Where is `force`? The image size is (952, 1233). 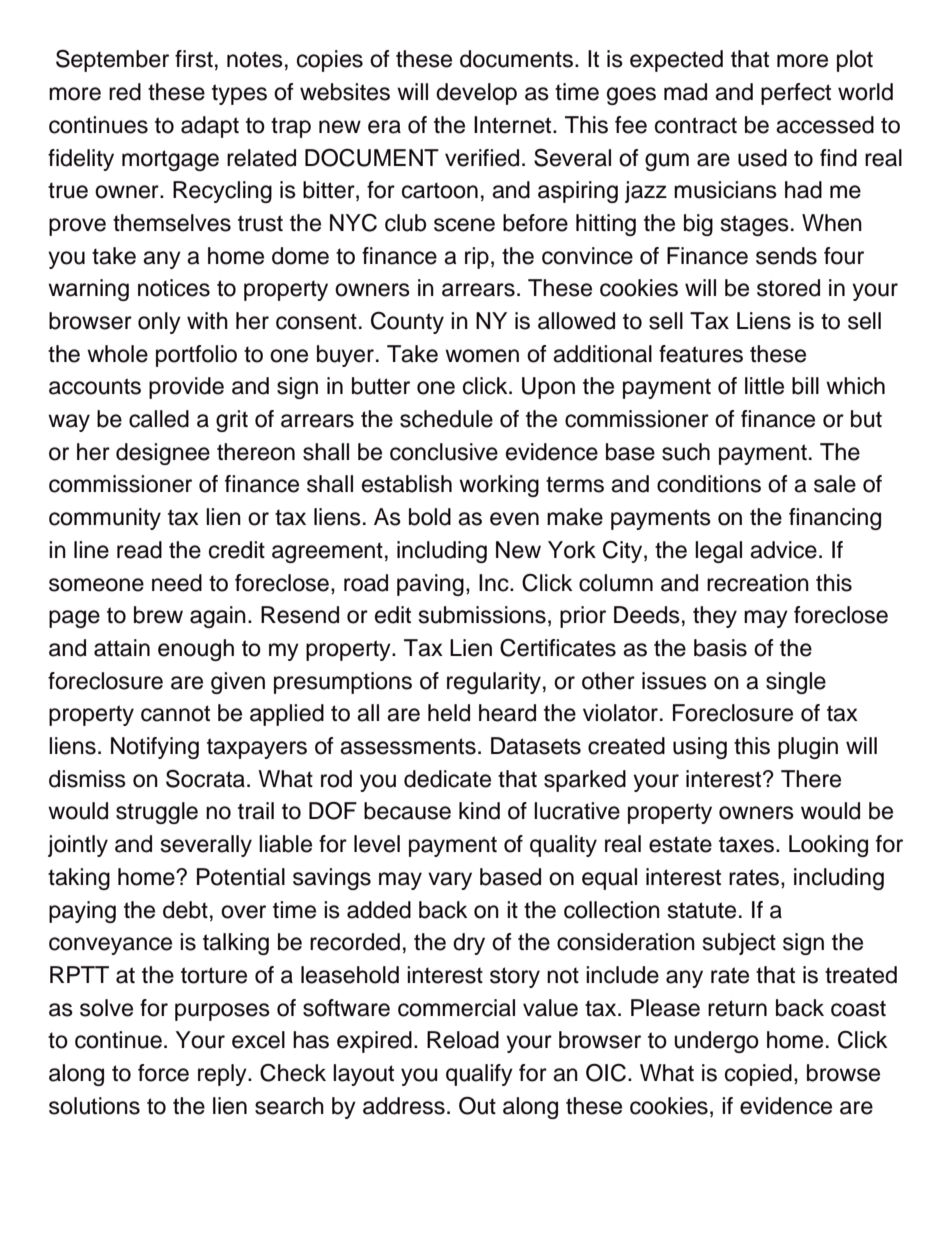
force is located at coordinates (163, 1073).
